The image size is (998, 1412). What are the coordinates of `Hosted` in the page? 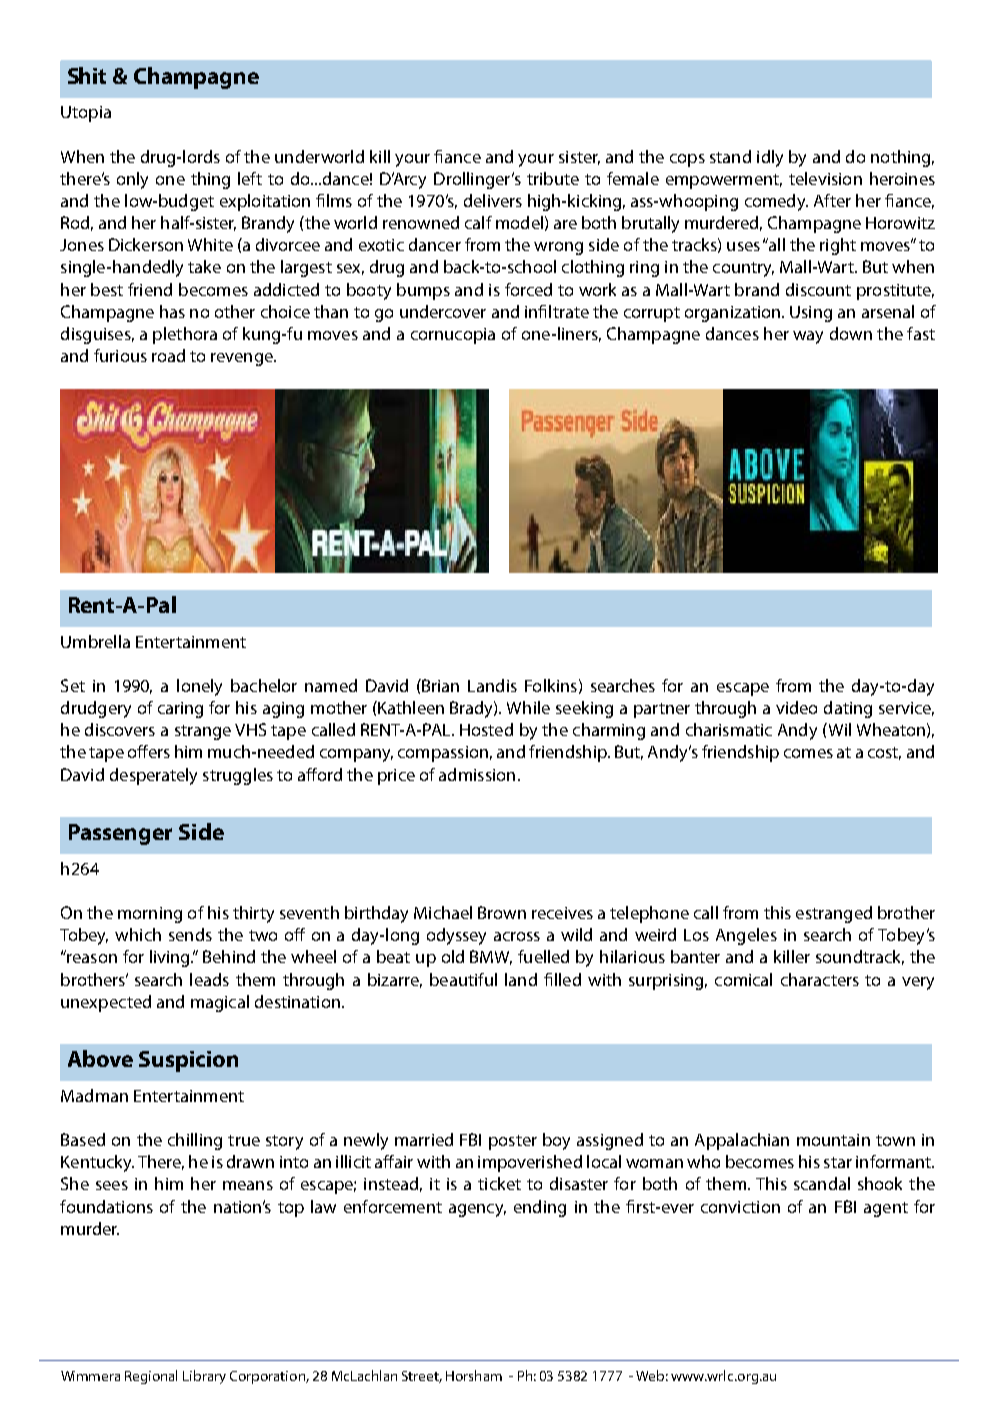 It's located at (486, 729).
